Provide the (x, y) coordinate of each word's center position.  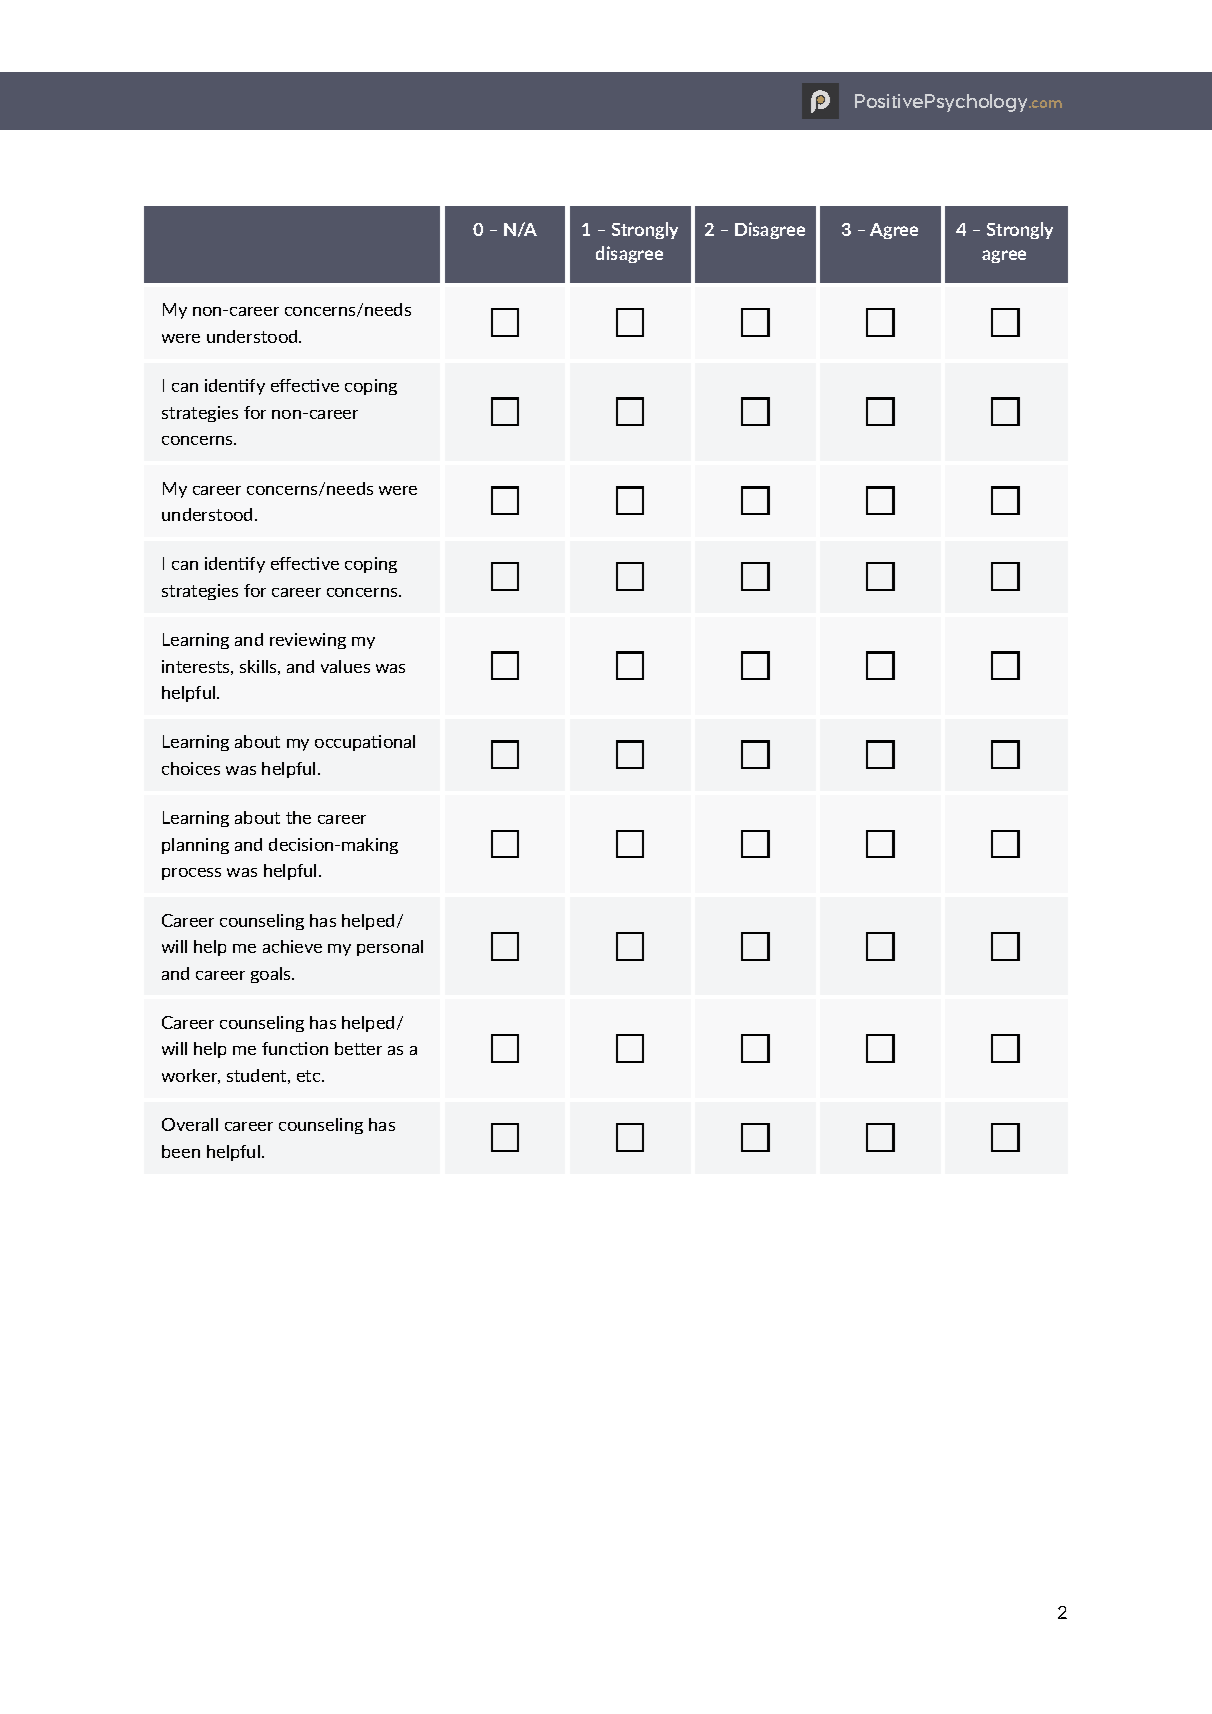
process (191, 874)
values (345, 666)
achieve (292, 946)
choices (191, 768)
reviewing (308, 641)
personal (390, 948)
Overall (190, 1124)
